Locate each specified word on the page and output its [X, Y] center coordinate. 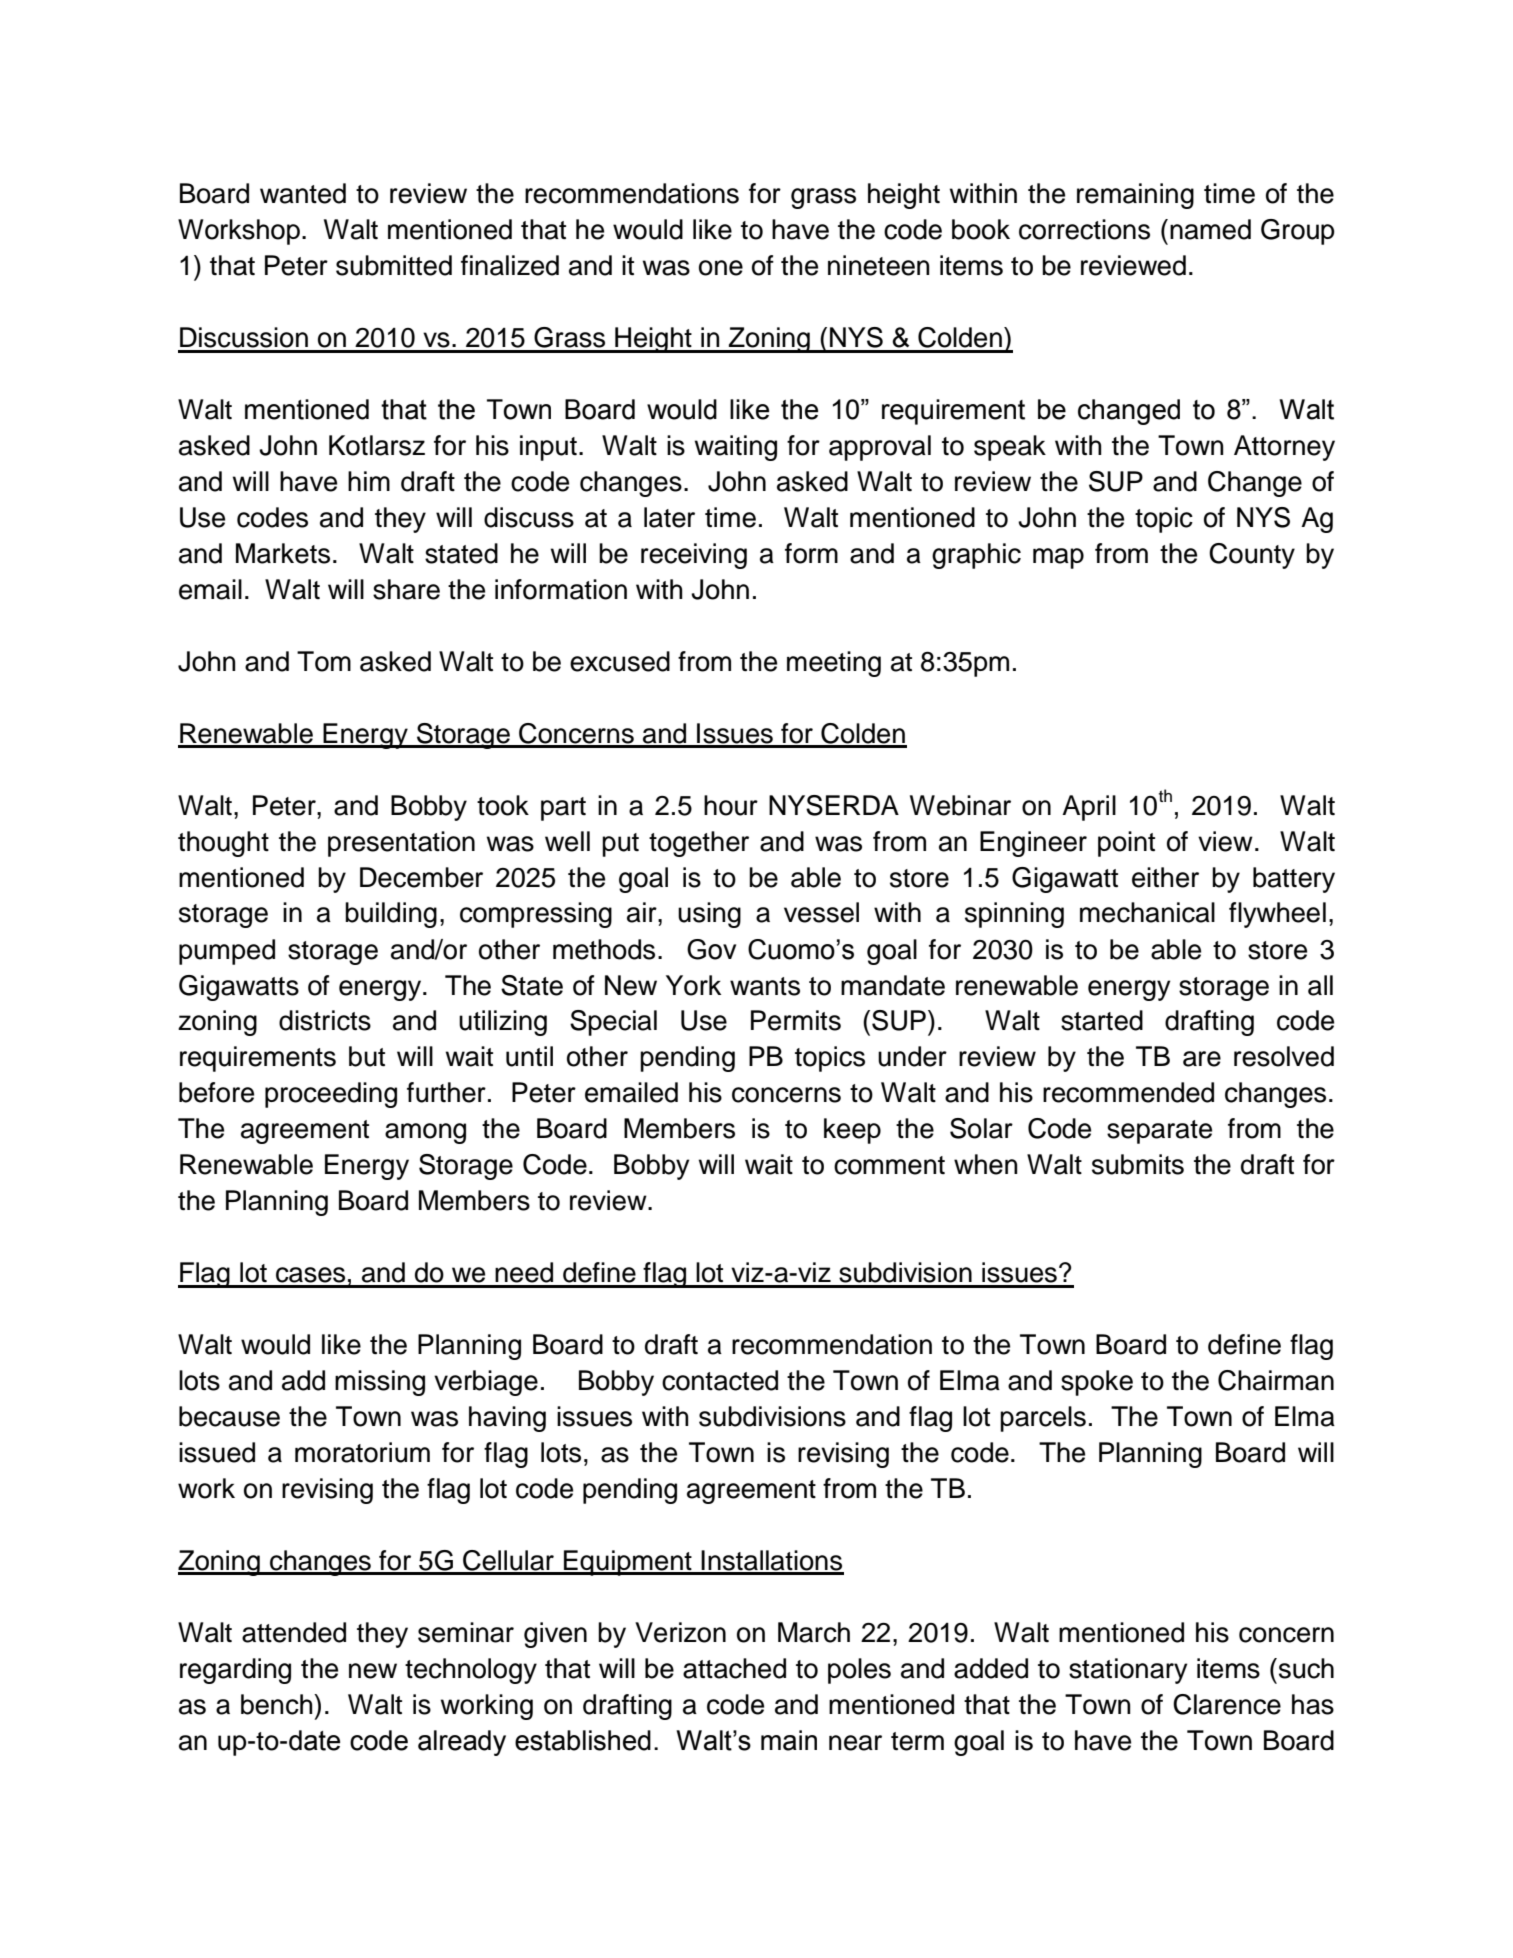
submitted [394, 265]
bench [278, 1704]
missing [380, 1383]
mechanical [1147, 912]
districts [325, 1020]
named [1210, 229]
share [406, 589]
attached [734, 1668]
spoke [1097, 1383]
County [1252, 556]
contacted [720, 1380]
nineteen [879, 265]
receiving [694, 556]
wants [765, 986]
